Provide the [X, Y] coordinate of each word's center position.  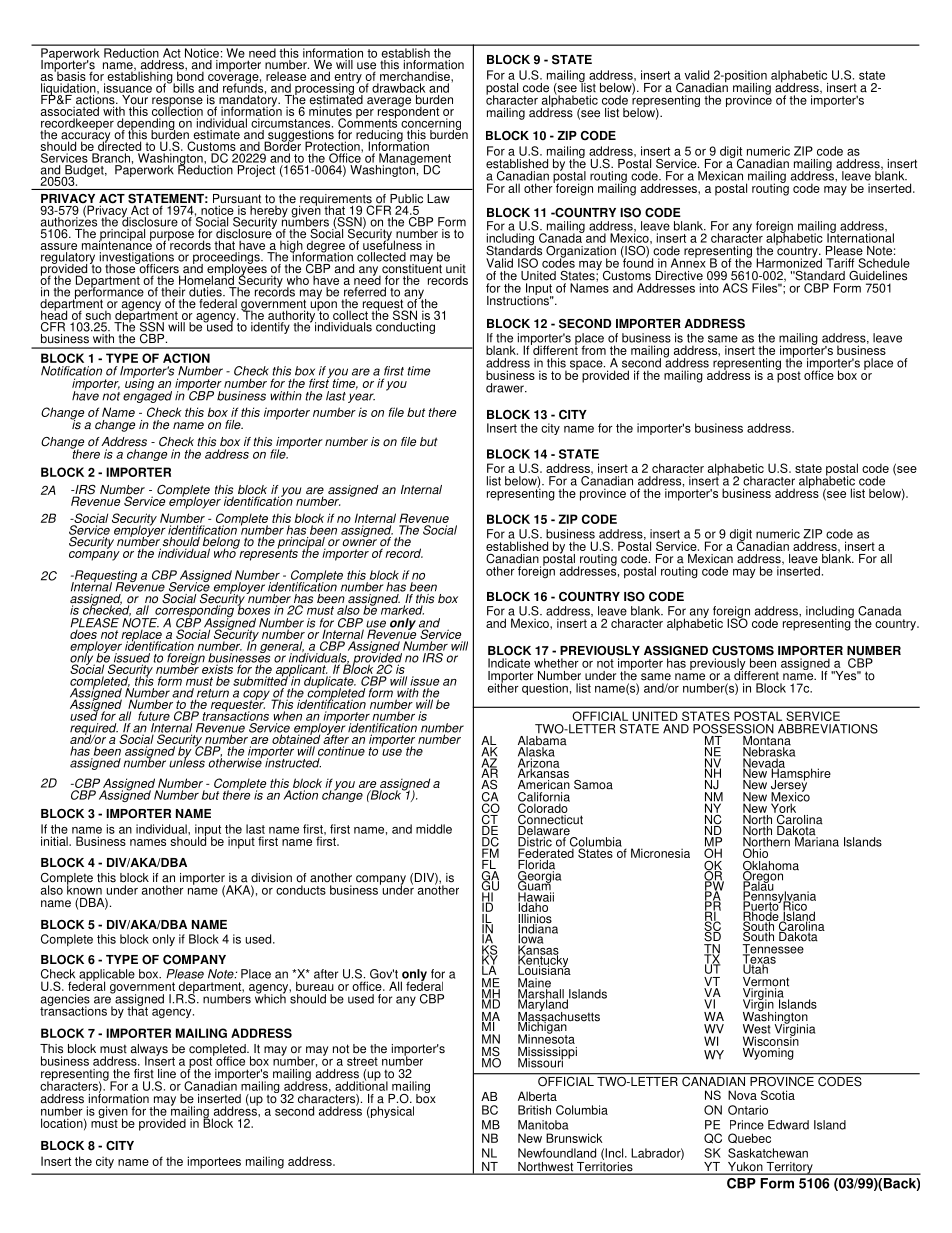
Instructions [519, 299]
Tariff [840, 263]
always [149, 1051]
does [84, 634]
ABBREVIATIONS [828, 729]
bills [182, 87]
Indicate [509, 663]
